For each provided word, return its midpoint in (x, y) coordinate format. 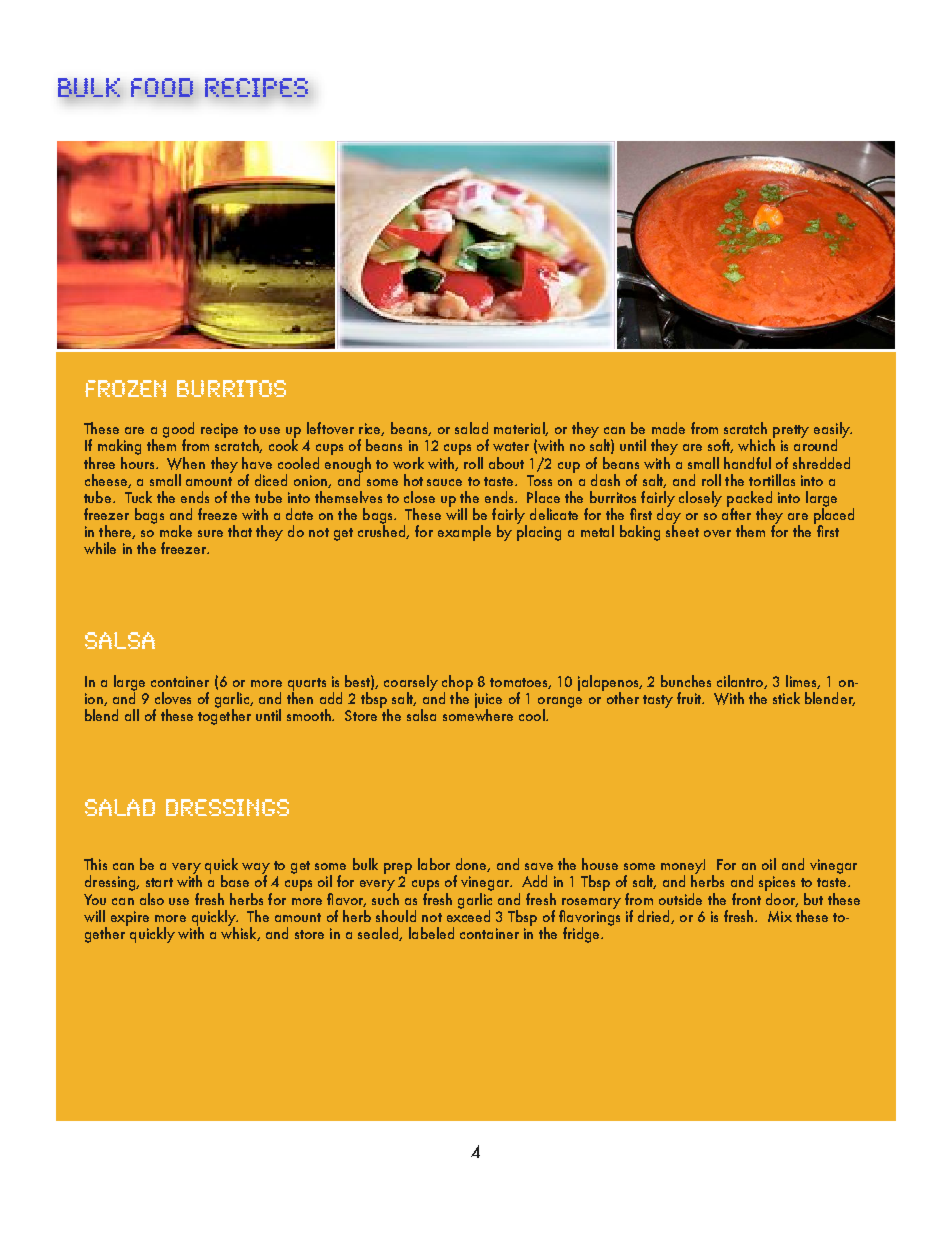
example (464, 533)
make (176, 531)
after (736, 513)
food (162, 87)
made (668, 428)
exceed (468, 915)
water (511, 446)
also (152, 899)
